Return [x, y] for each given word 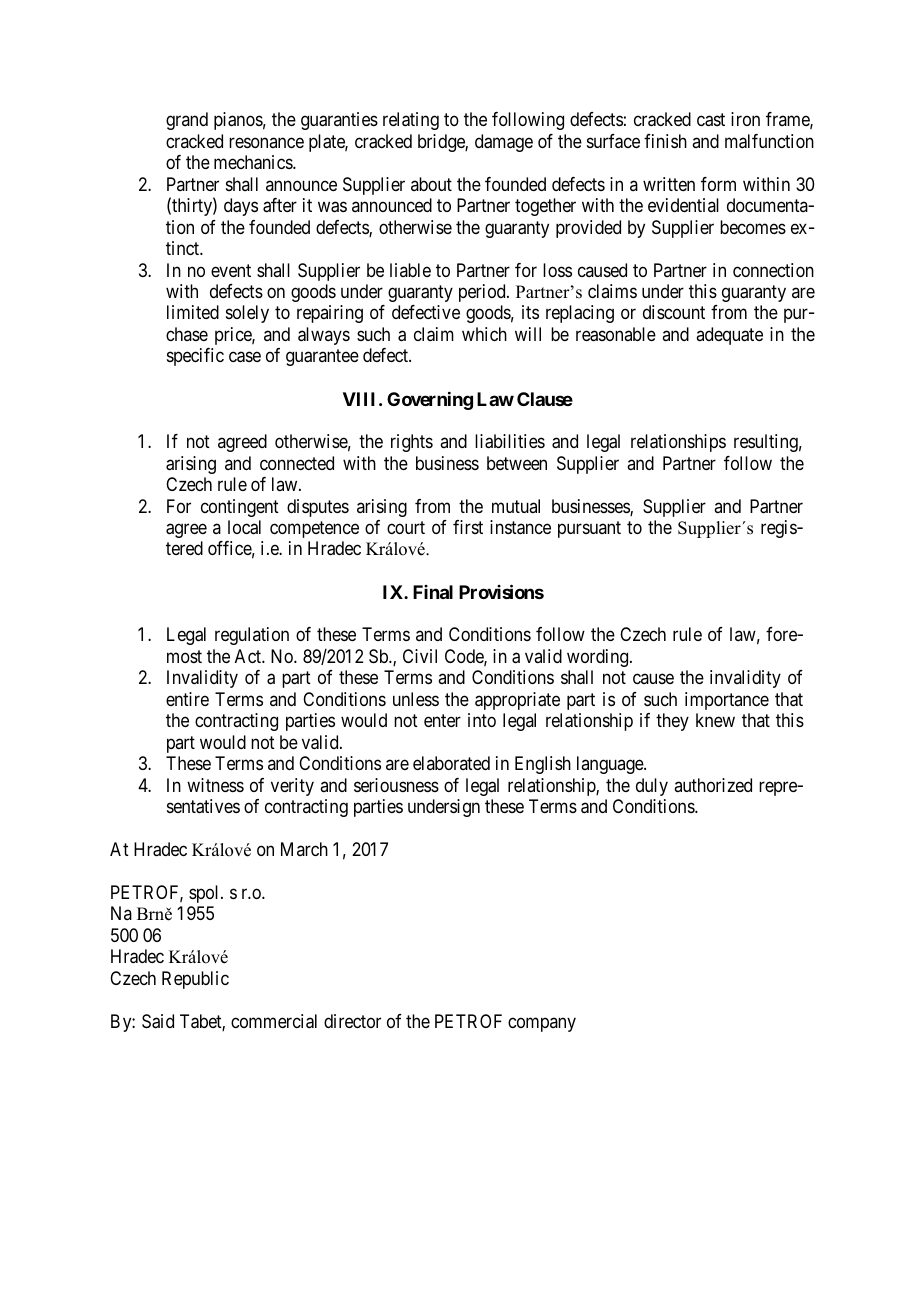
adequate [729, 336]
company [542, 1024]
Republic [195, 980]
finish [665, 141]
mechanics [254, 162]
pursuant [589, 529]
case [245, 357]
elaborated [451, 763]
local [244, 527]
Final [433, 592]
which [484, 334]
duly [652, 787]
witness [215, 785]
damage [504, 143]
